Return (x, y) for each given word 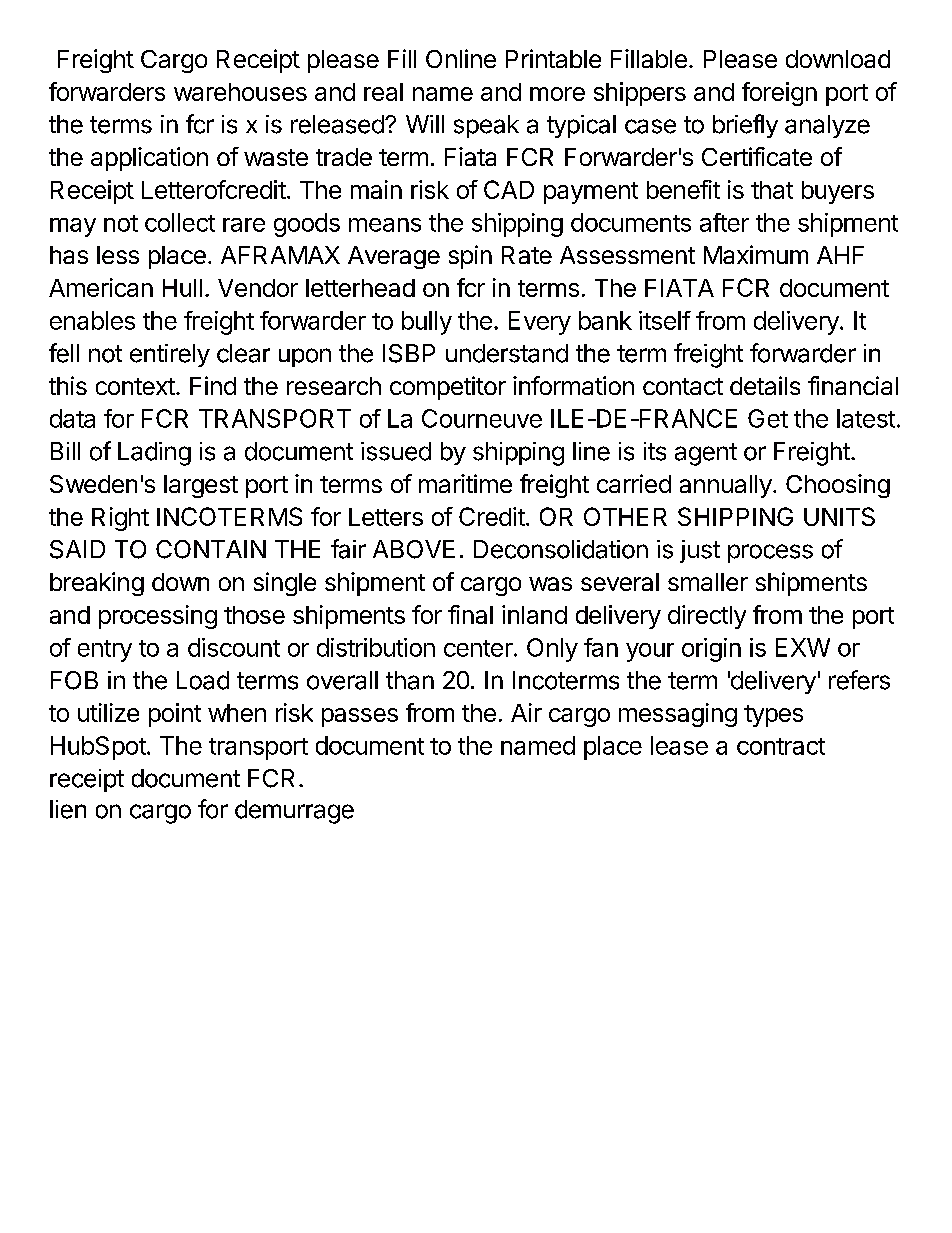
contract (781, 746)
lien (68, 809)
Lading (154, 454)
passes (360, 717)
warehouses (240, 92)
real (383, 92)
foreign (779, 94)
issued (396, 451)
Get (768, 418)
